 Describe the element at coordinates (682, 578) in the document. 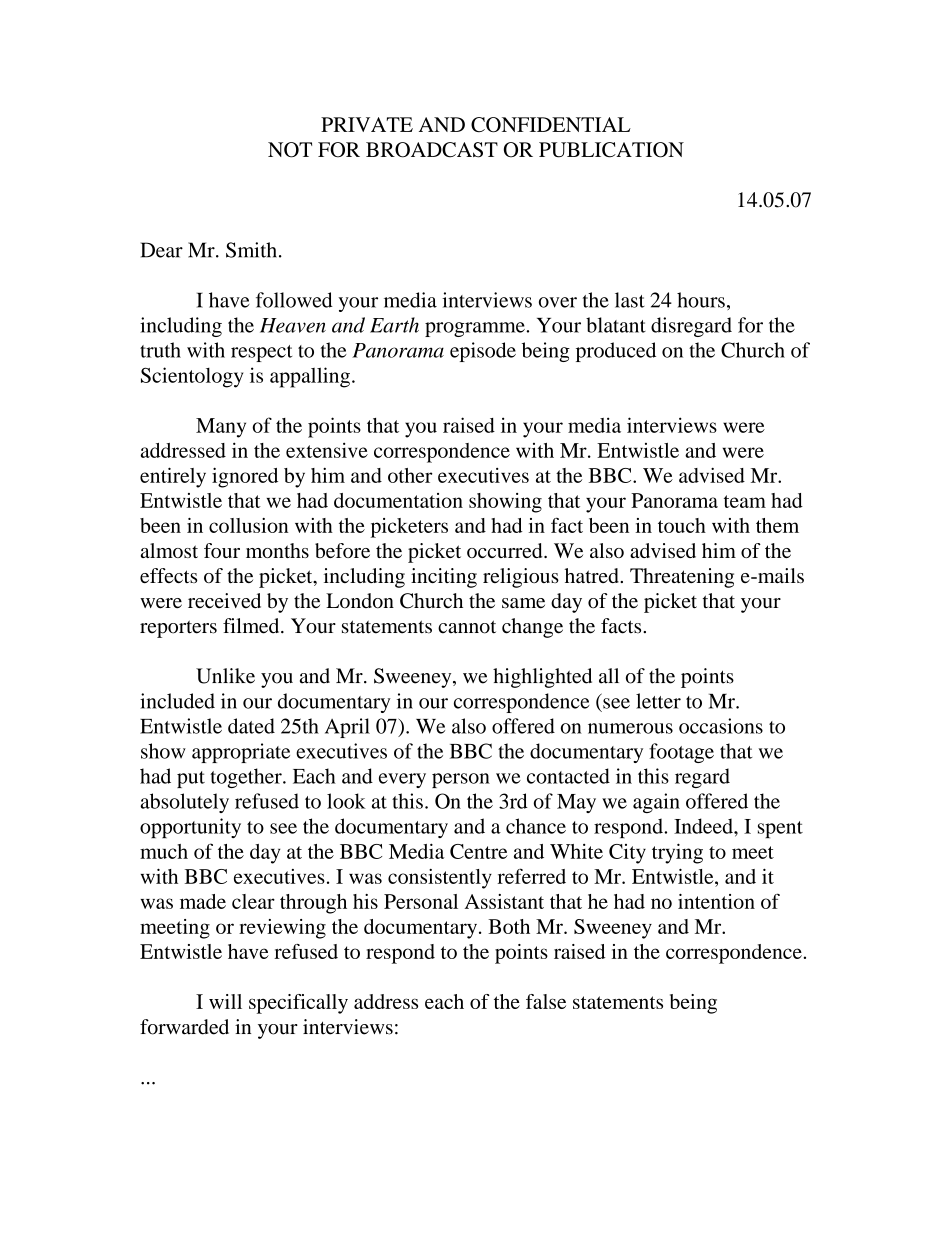

I see `Threatening` at that location.
